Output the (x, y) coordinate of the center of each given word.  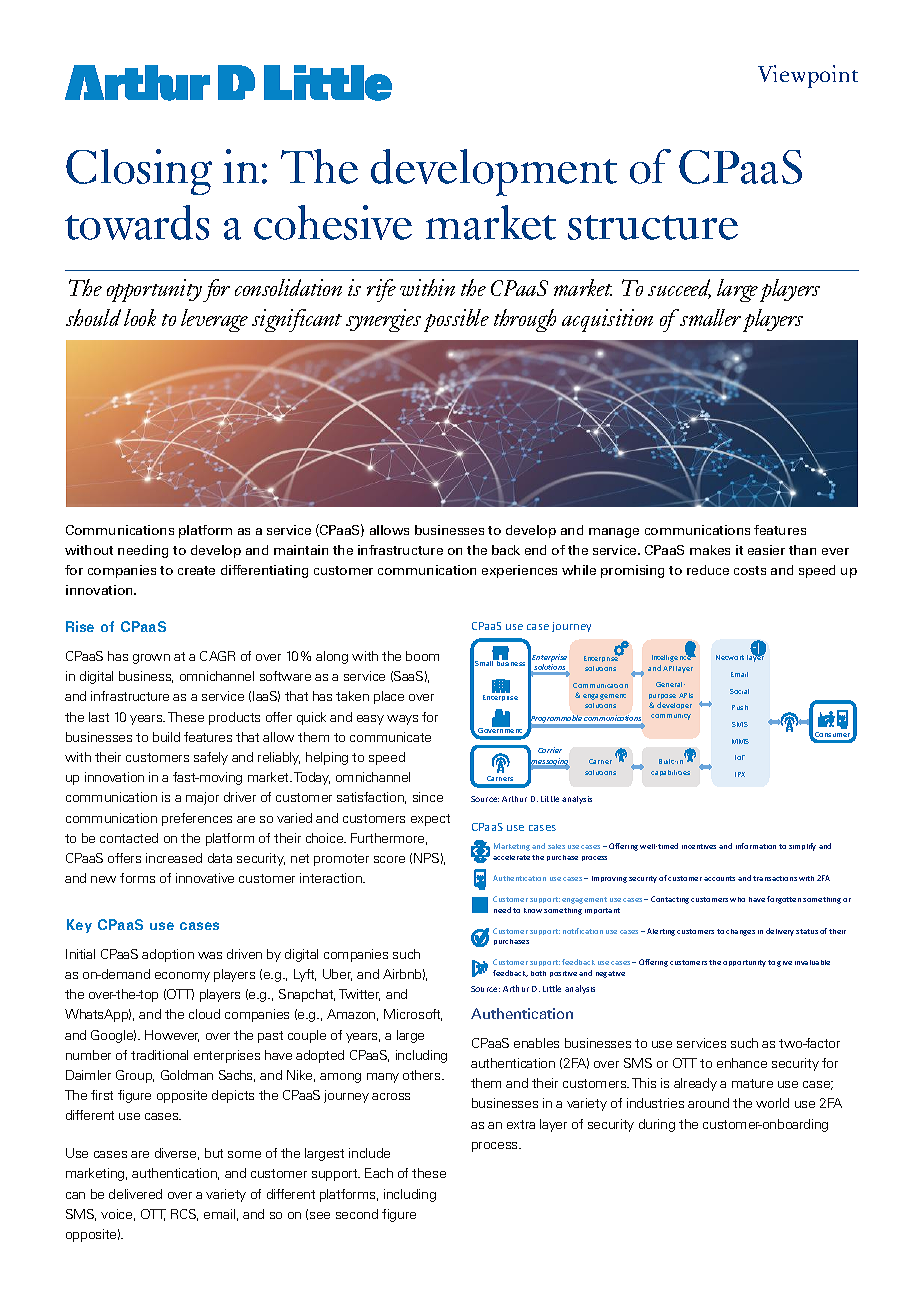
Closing (139, 172)
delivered (135, 1194)
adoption (168, 955)
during (657, 1125)
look (140, 317)
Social (739, 691)
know (533, 910)
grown (151, 659)
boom (422, 656)
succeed (679, 289)
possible (456, 320)
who (737, 899)
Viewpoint (808, 76)
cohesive (333, 222)
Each (379, 1173)
